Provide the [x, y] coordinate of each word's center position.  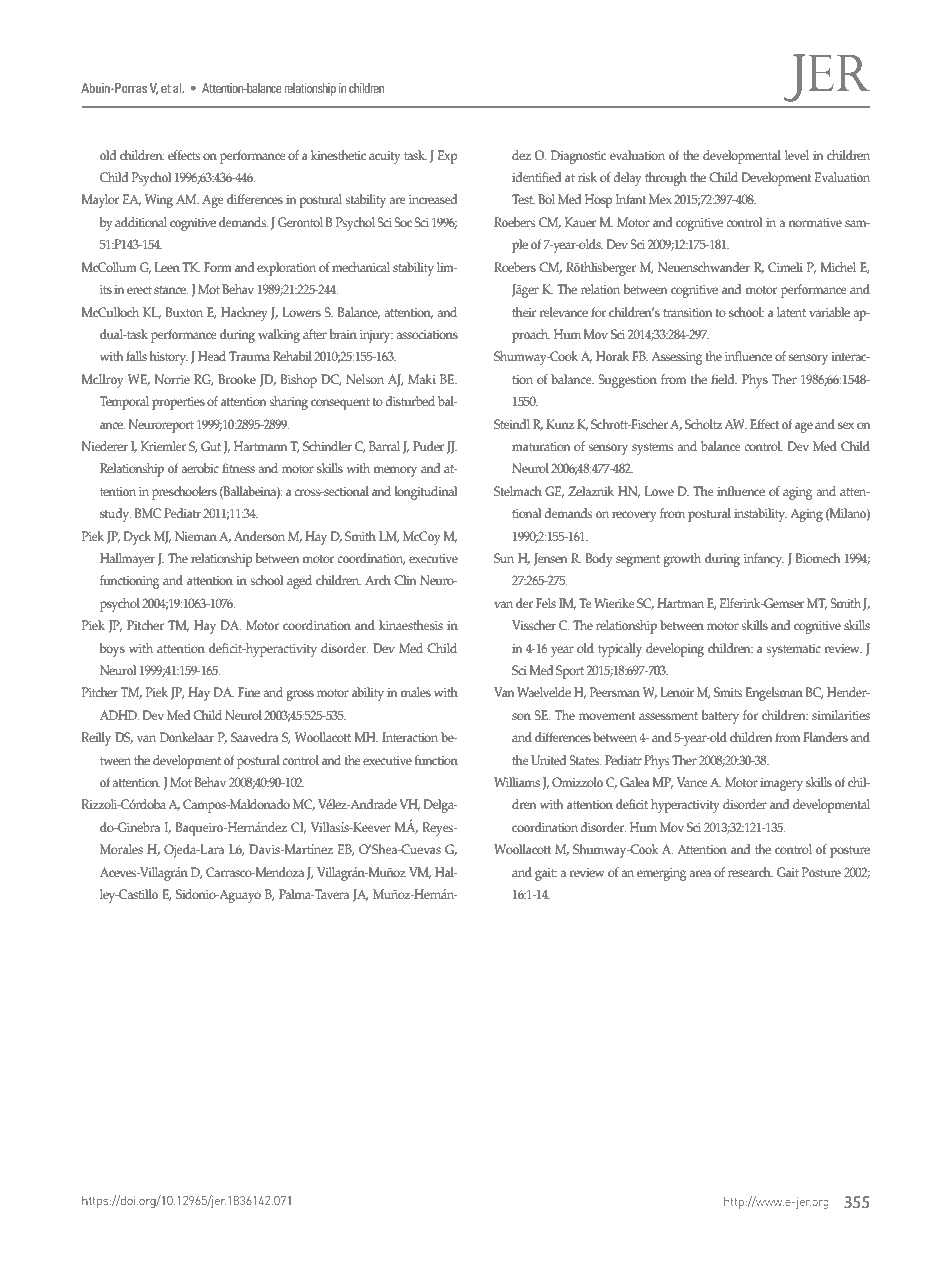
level [797, 155]
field [724, 379]
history [169, 358]
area [700, 873]
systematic [793, 650]
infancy [764, 560]
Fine [249, 692]
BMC [148, 513]
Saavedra [254, 737]
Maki [422, 379]
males [415, 692]
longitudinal [426, 493]
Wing [159, 201]
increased [433, 199]
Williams [517, 782]
